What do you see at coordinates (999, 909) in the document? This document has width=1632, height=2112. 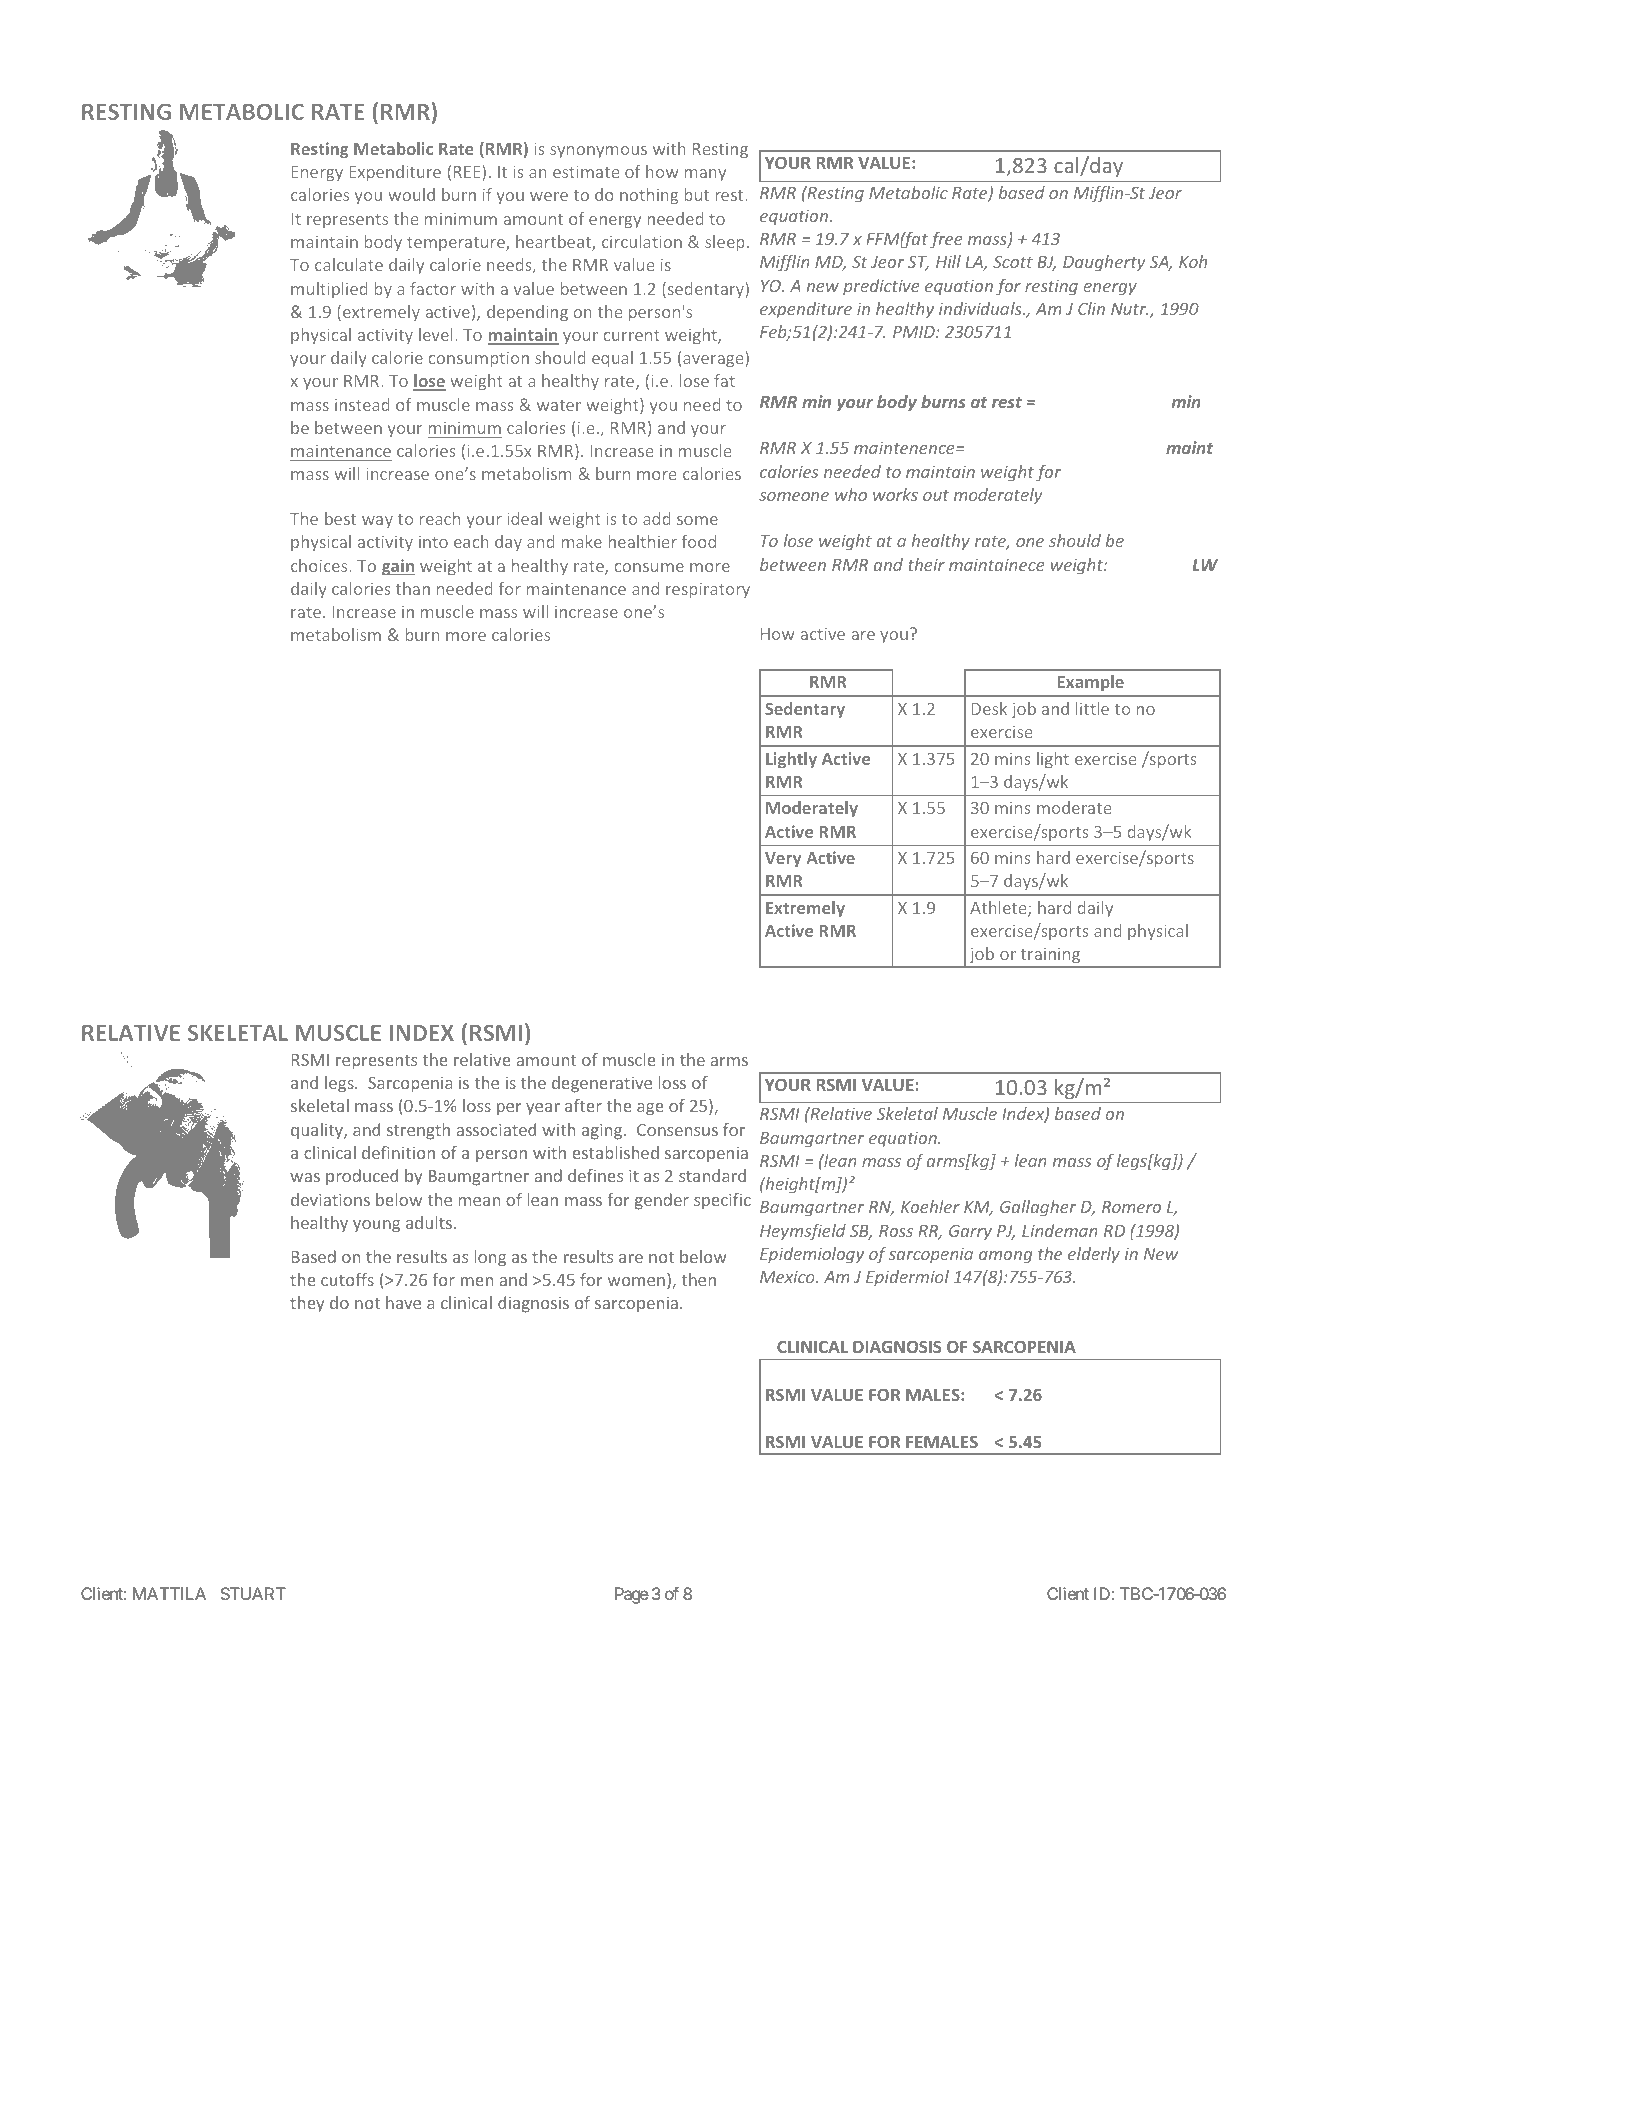 I see `Athlete` at bounding box center [999, 909].
